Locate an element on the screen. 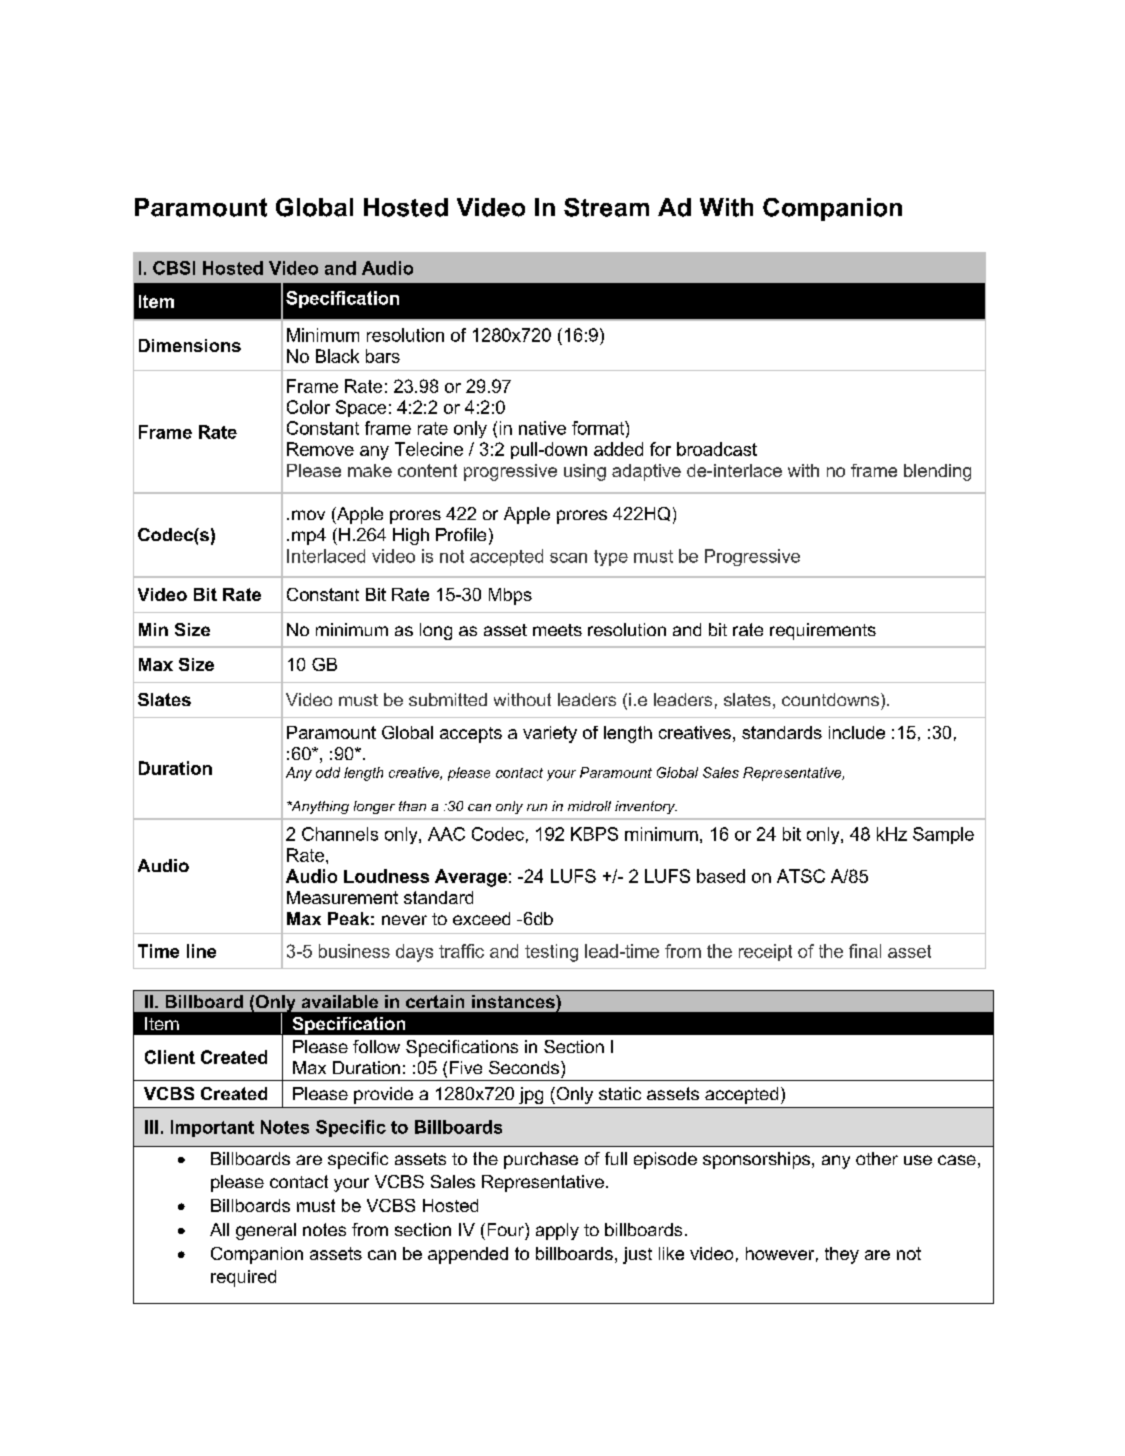 The height and width of the screenshot is (1456, 1125). testing is located at coordinates (551, 953).
